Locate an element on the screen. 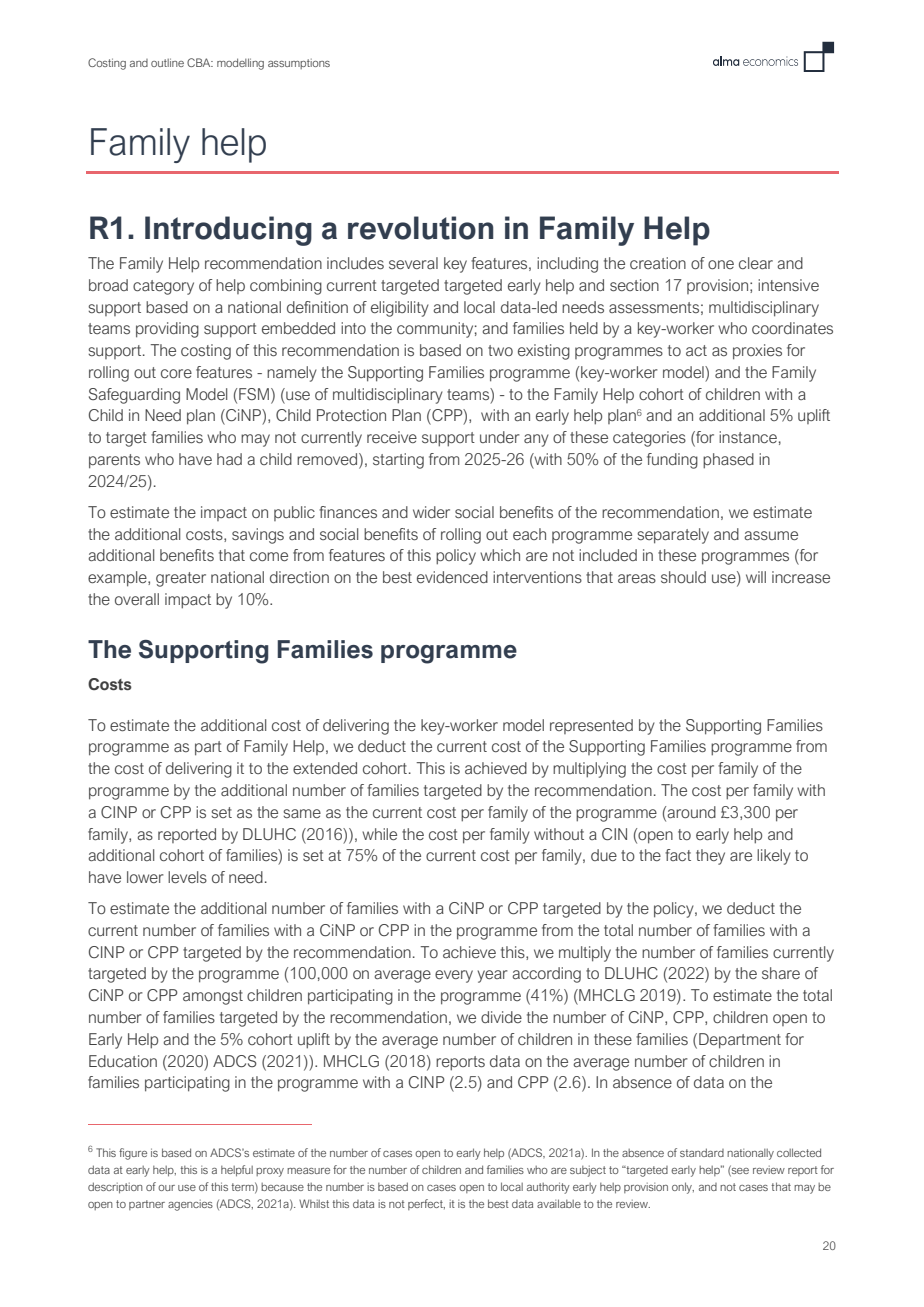  one is located at coordinates (721, 264).
